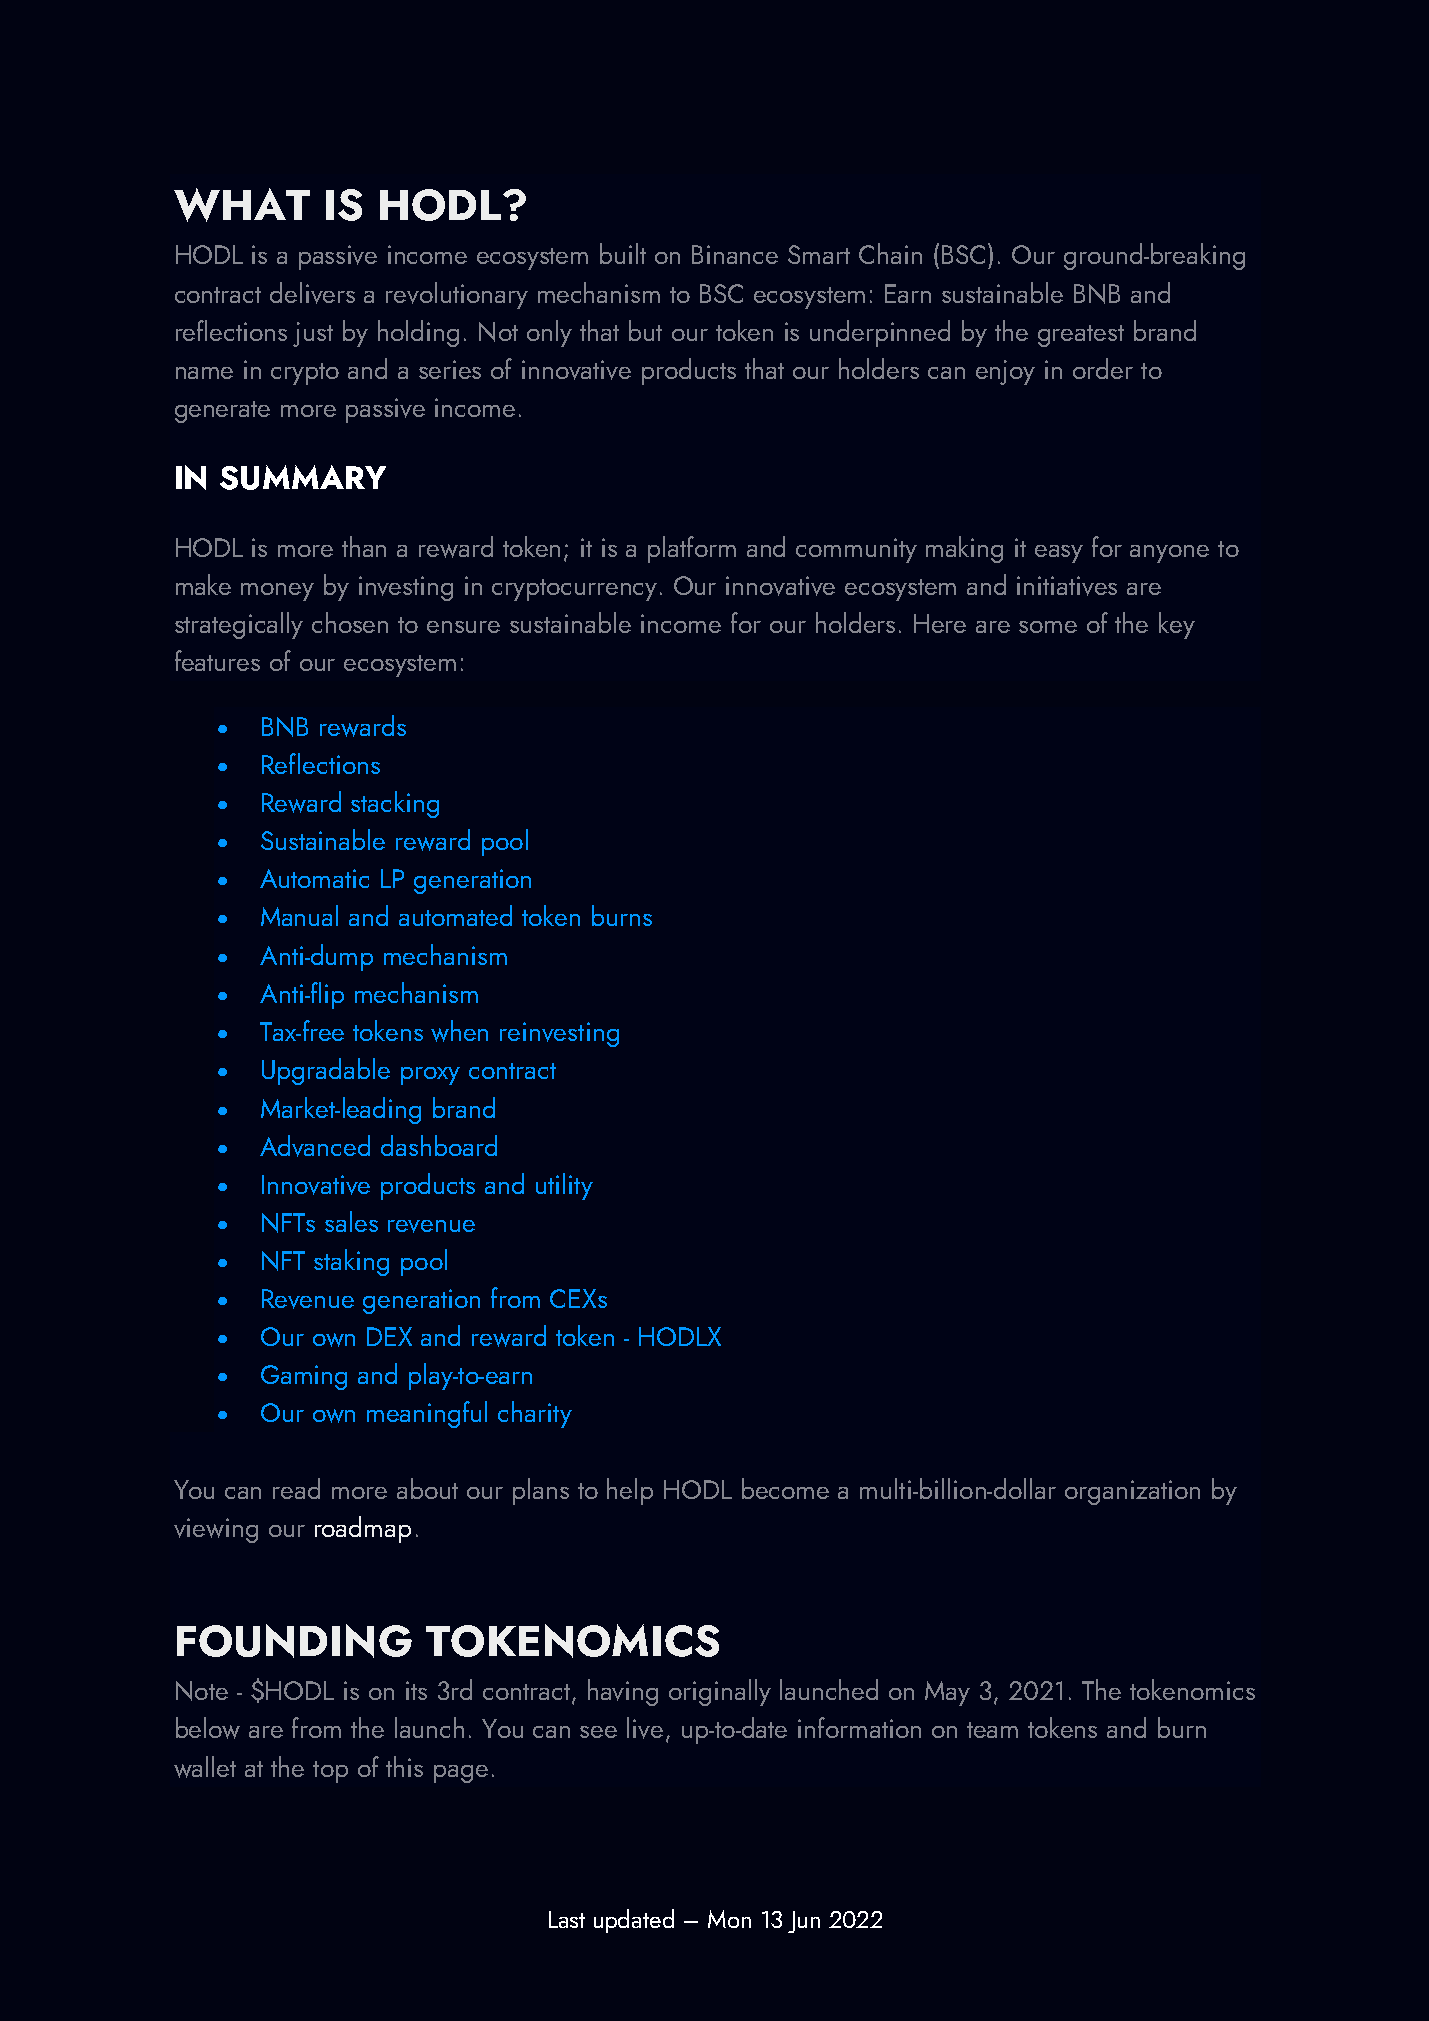  What do you see at coordinates (535, 1414) in the page?
I see `charity` at bounding box center [535, 1414].
